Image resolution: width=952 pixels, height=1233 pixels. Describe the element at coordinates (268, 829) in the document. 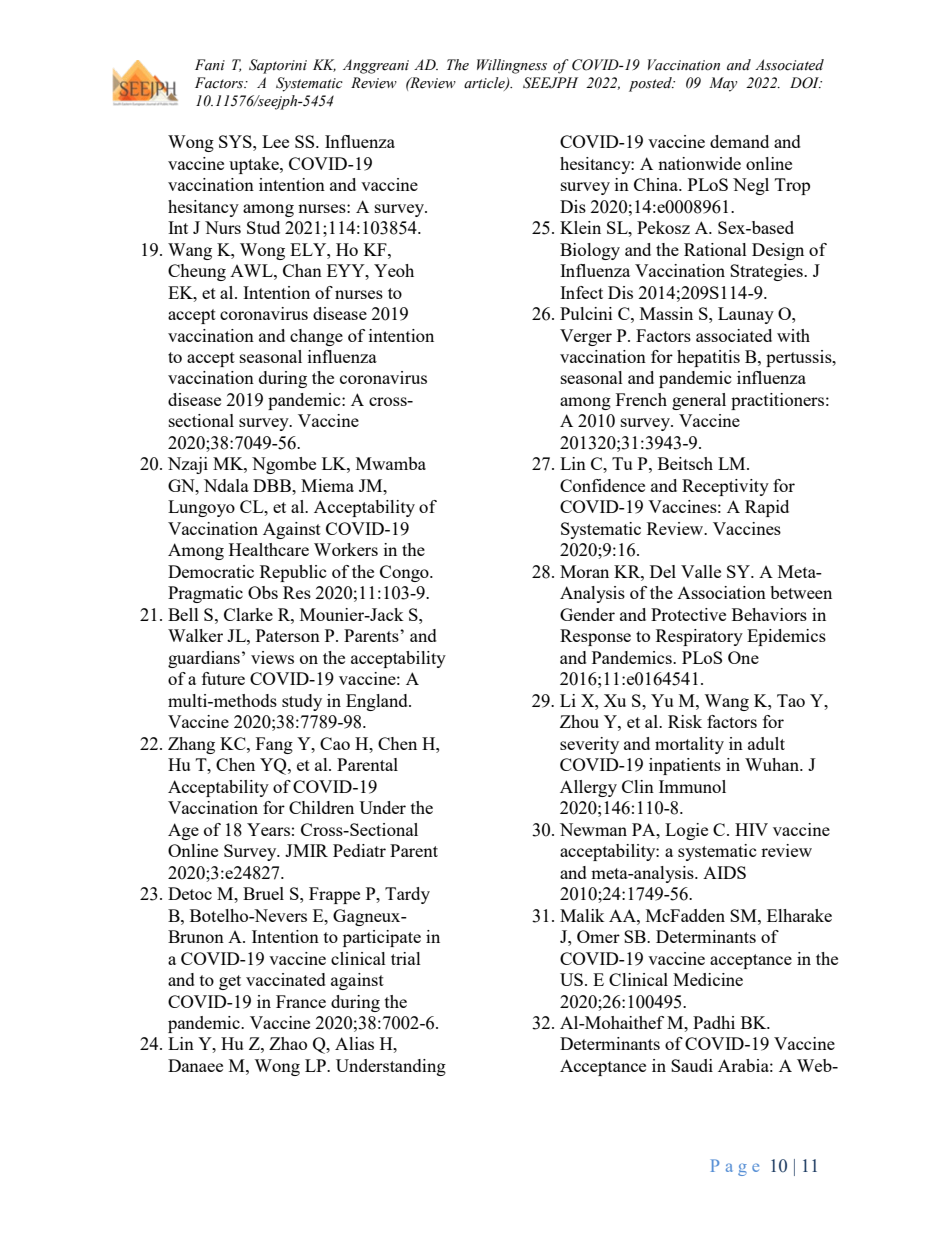

I see `Years` at that location.
